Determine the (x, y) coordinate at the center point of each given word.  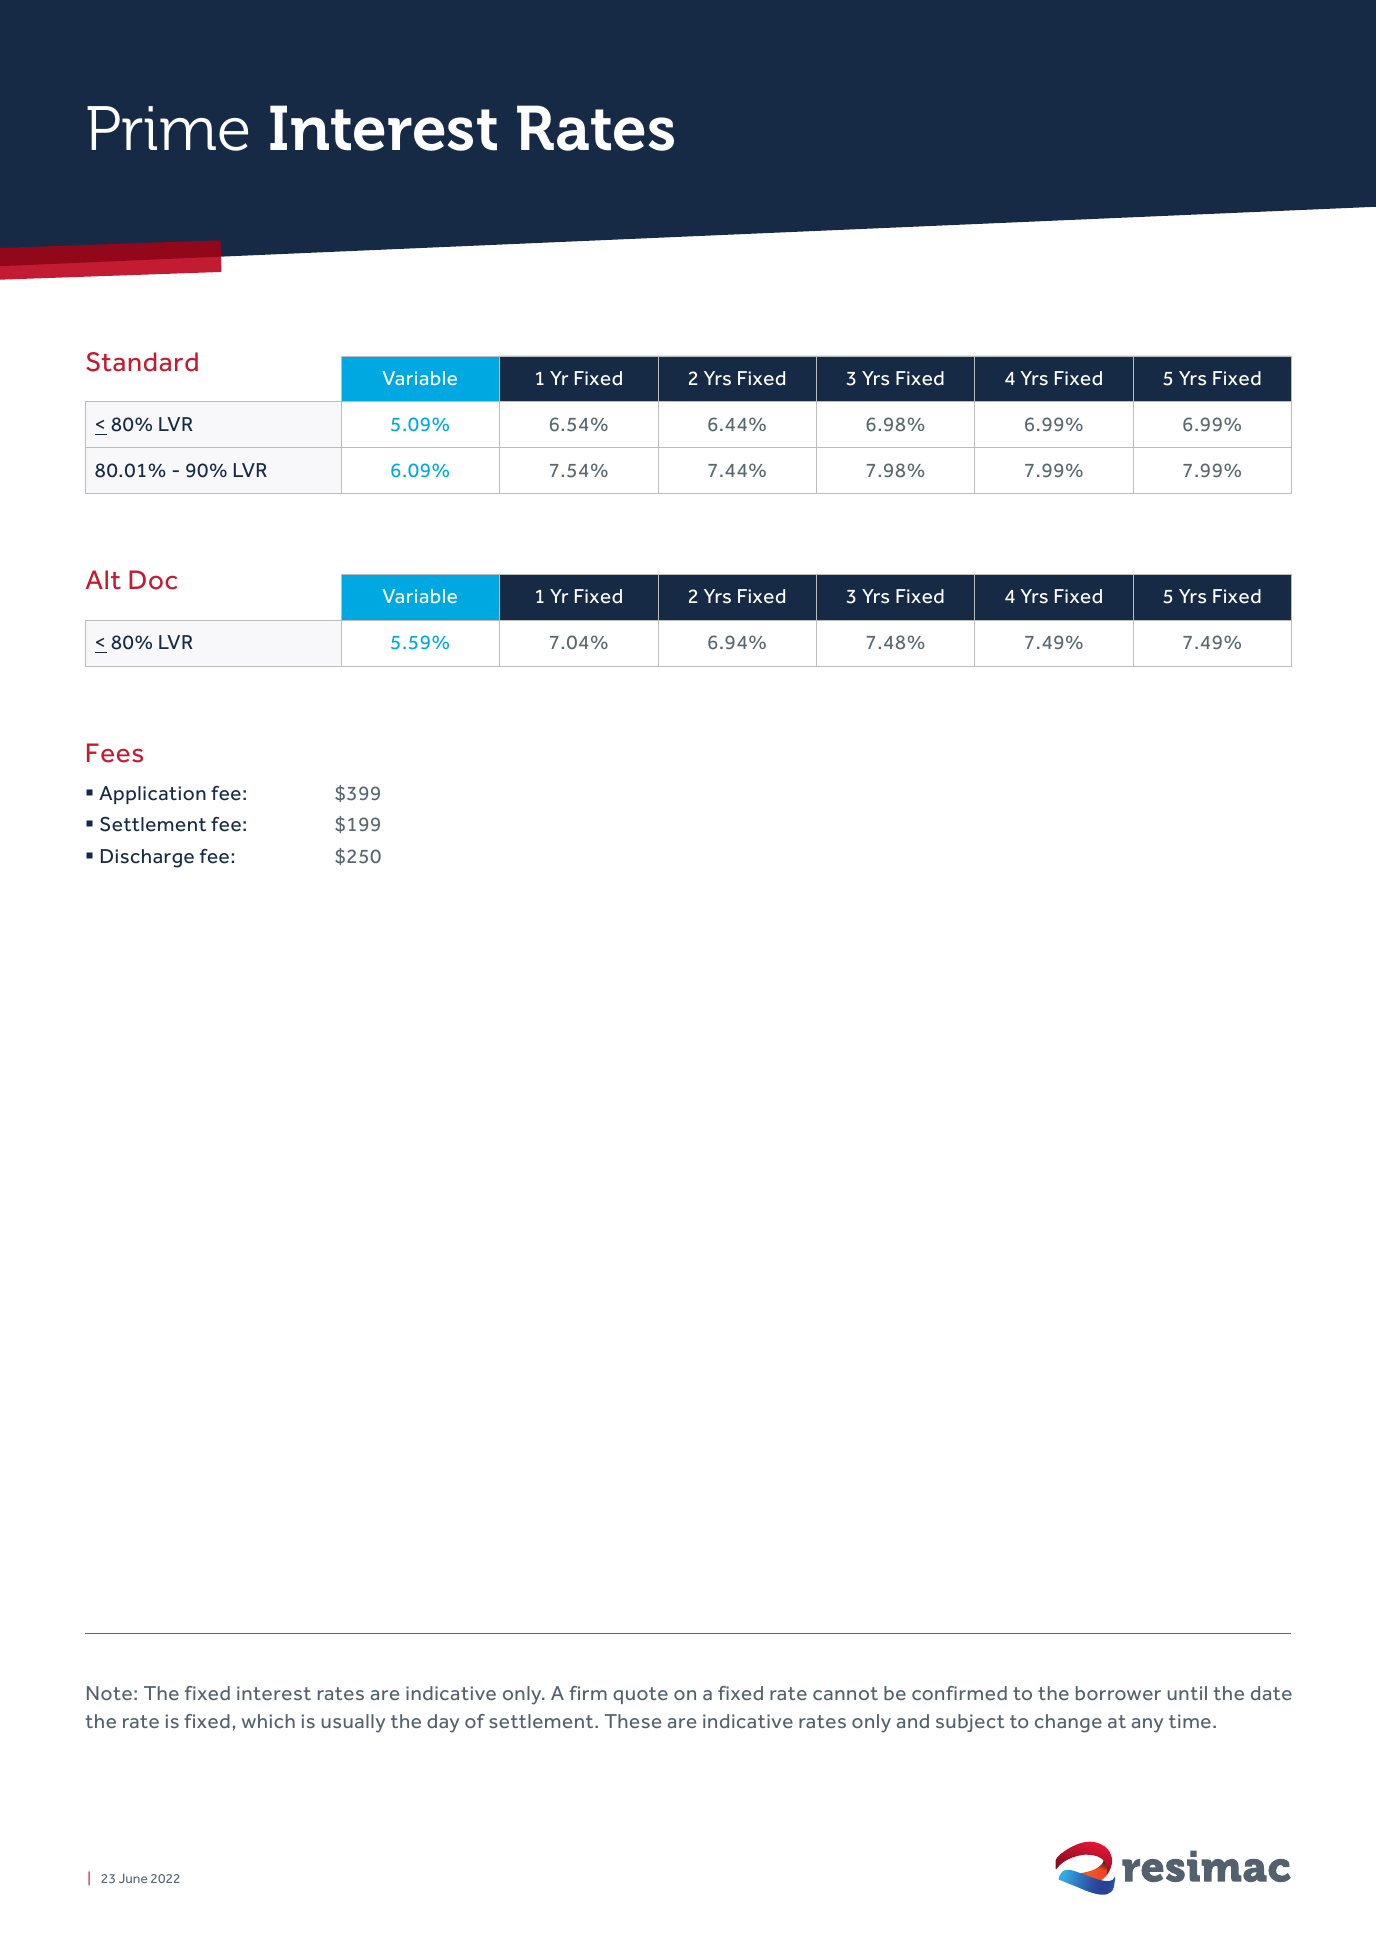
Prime (167, 128)
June (133, 1878)
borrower (1118, 1693)
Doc (153, 580)
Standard (142, 362)
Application (152, 795)
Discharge (147, 858)
